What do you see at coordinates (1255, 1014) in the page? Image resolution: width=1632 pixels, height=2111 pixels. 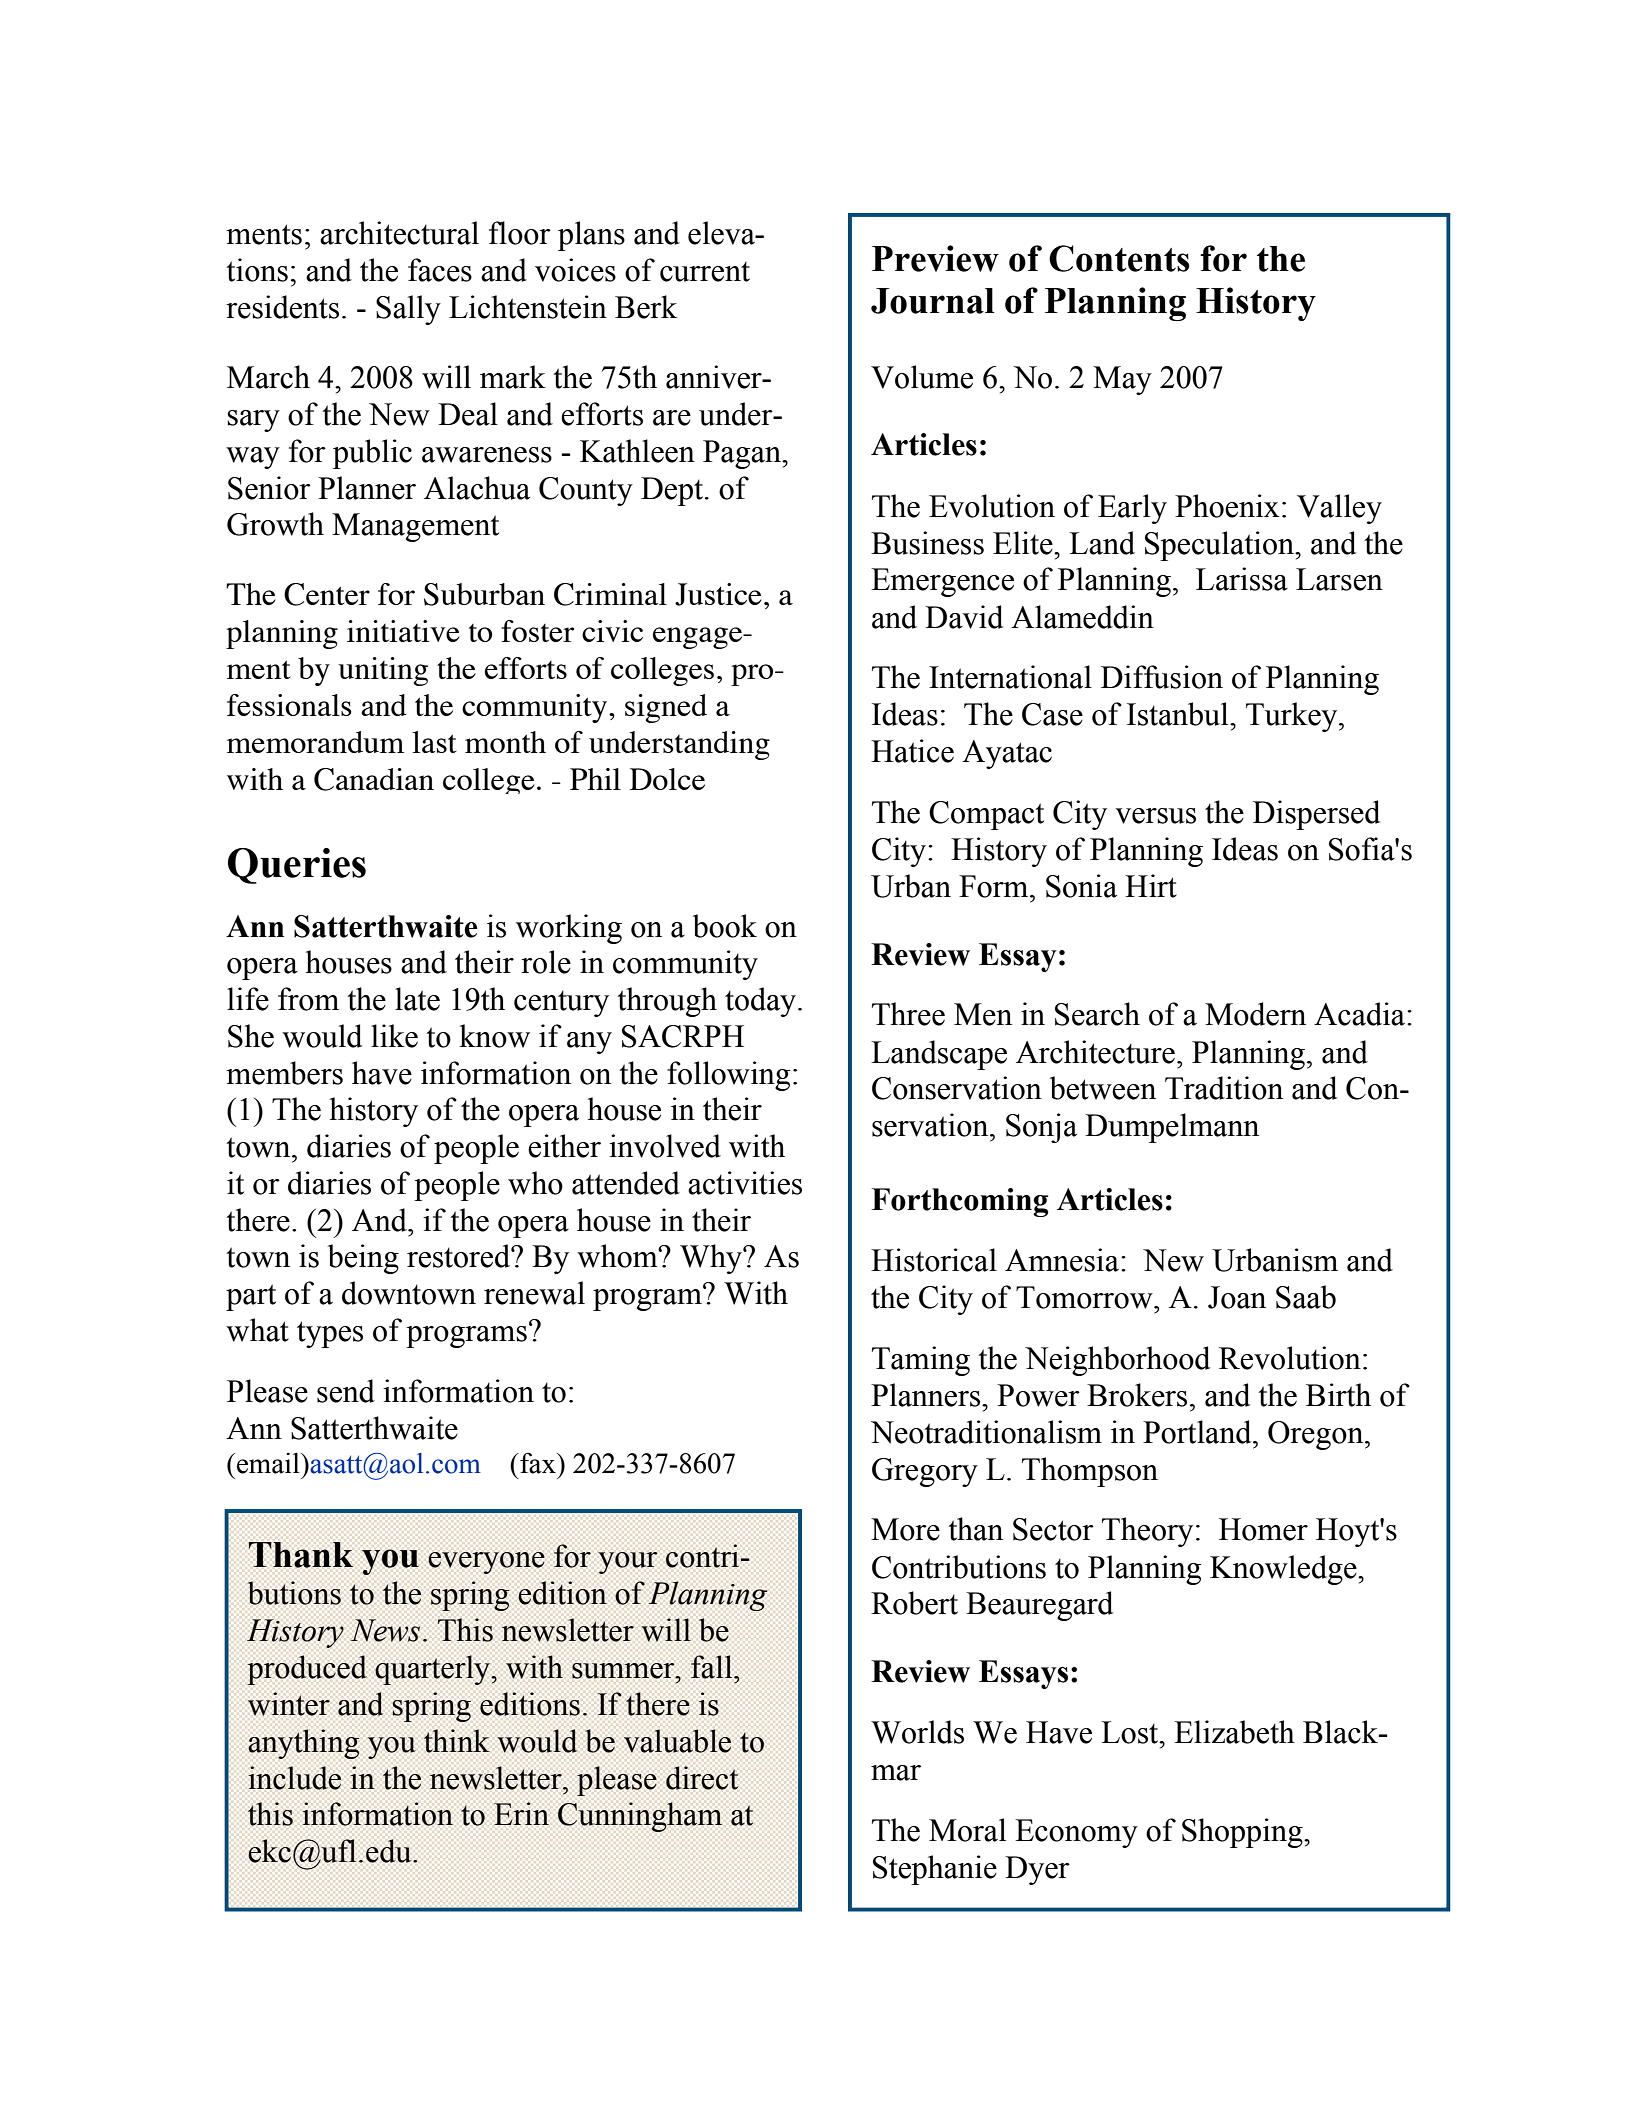 I see `Modern` at bounding box center [1255, 1014].
